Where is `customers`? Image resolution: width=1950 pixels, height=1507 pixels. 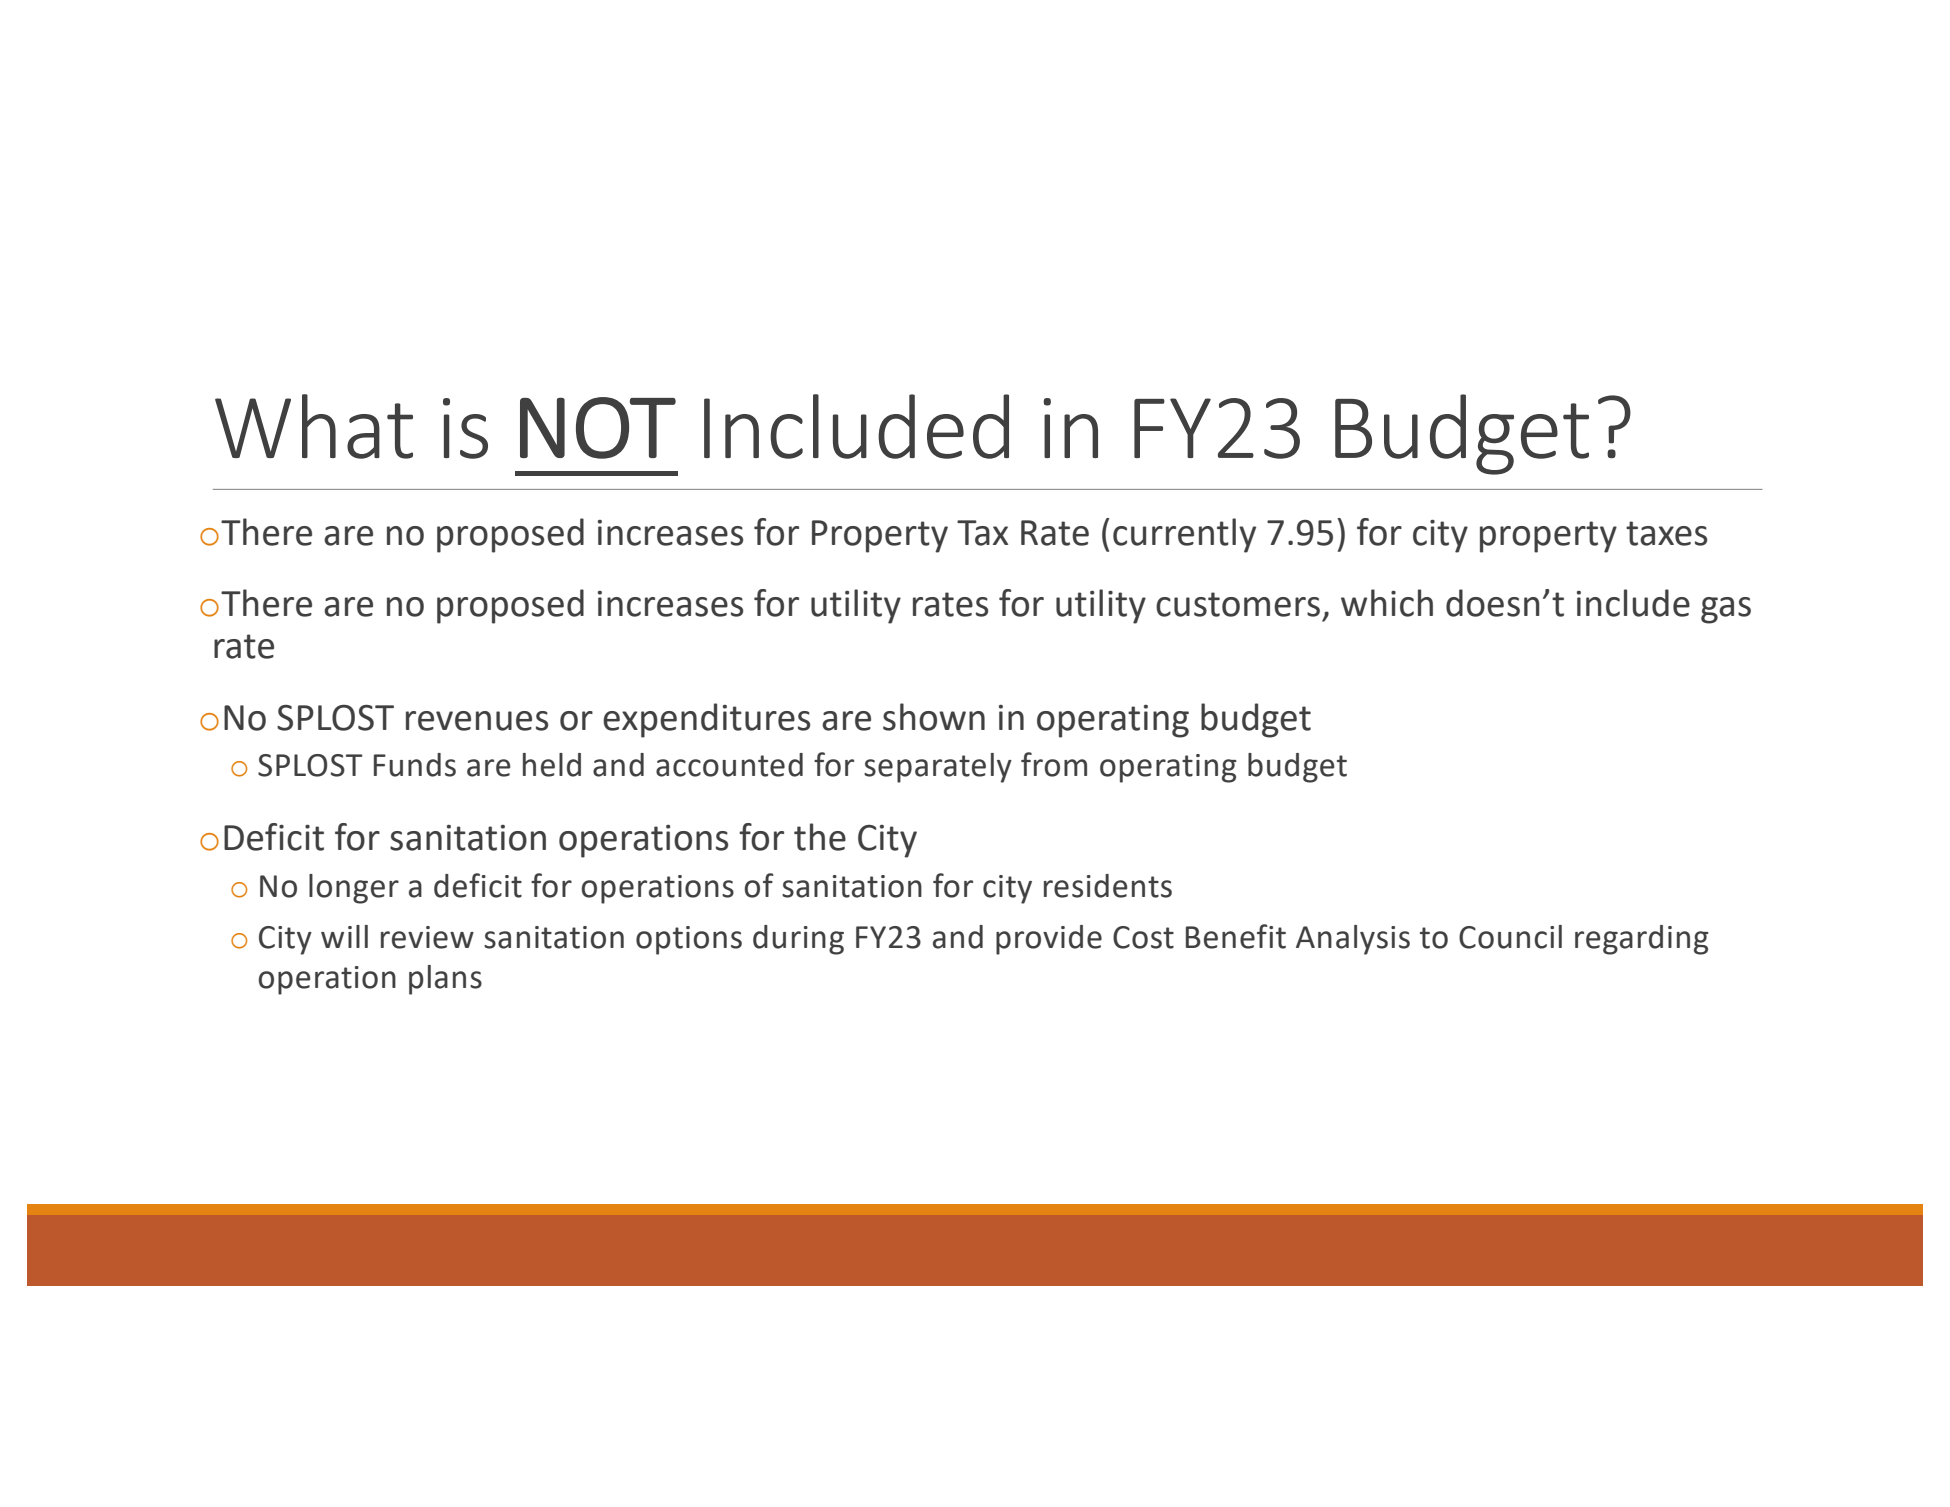
customers is located at coordinates (1238, 604).
